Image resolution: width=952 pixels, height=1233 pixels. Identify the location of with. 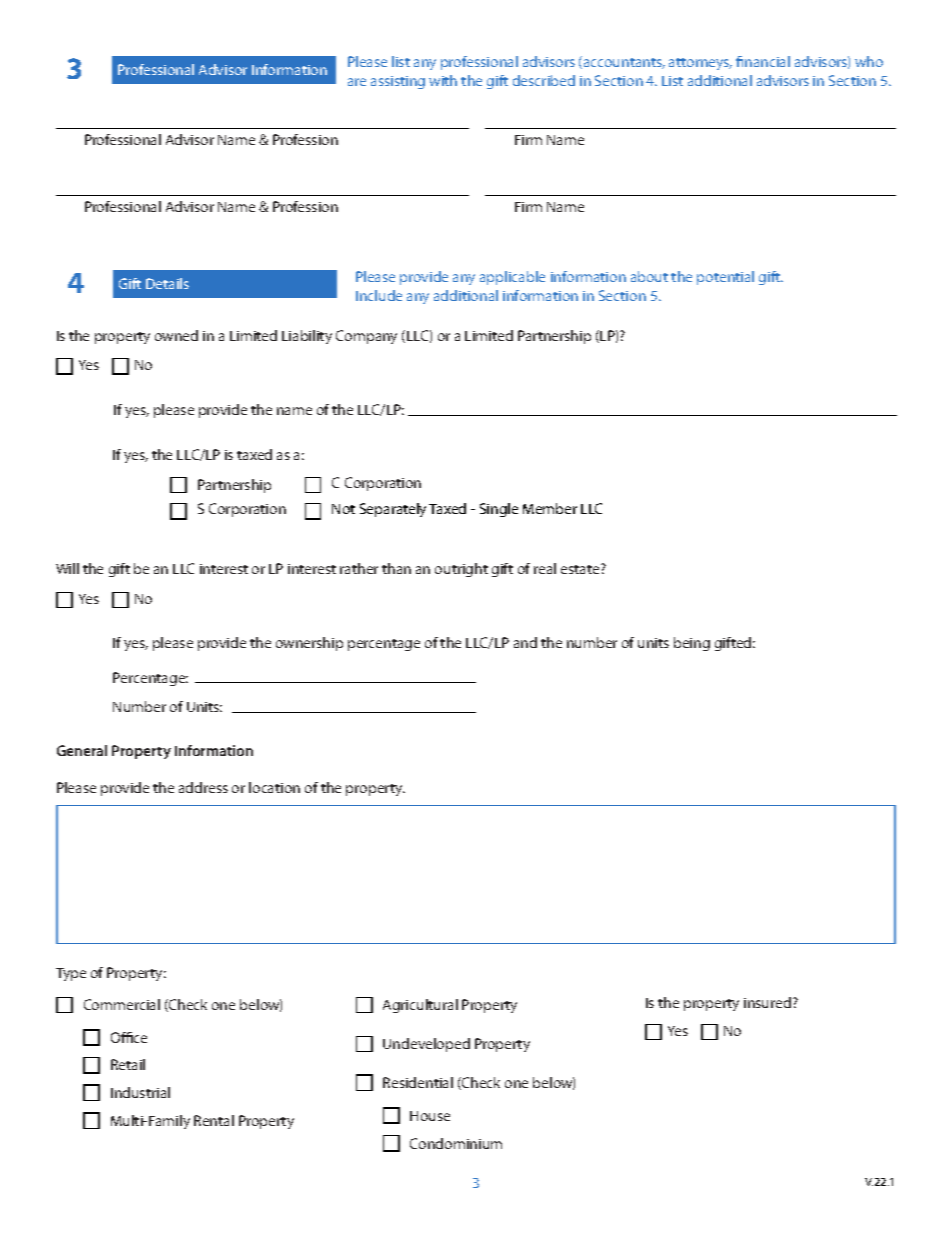
(443, 80).
